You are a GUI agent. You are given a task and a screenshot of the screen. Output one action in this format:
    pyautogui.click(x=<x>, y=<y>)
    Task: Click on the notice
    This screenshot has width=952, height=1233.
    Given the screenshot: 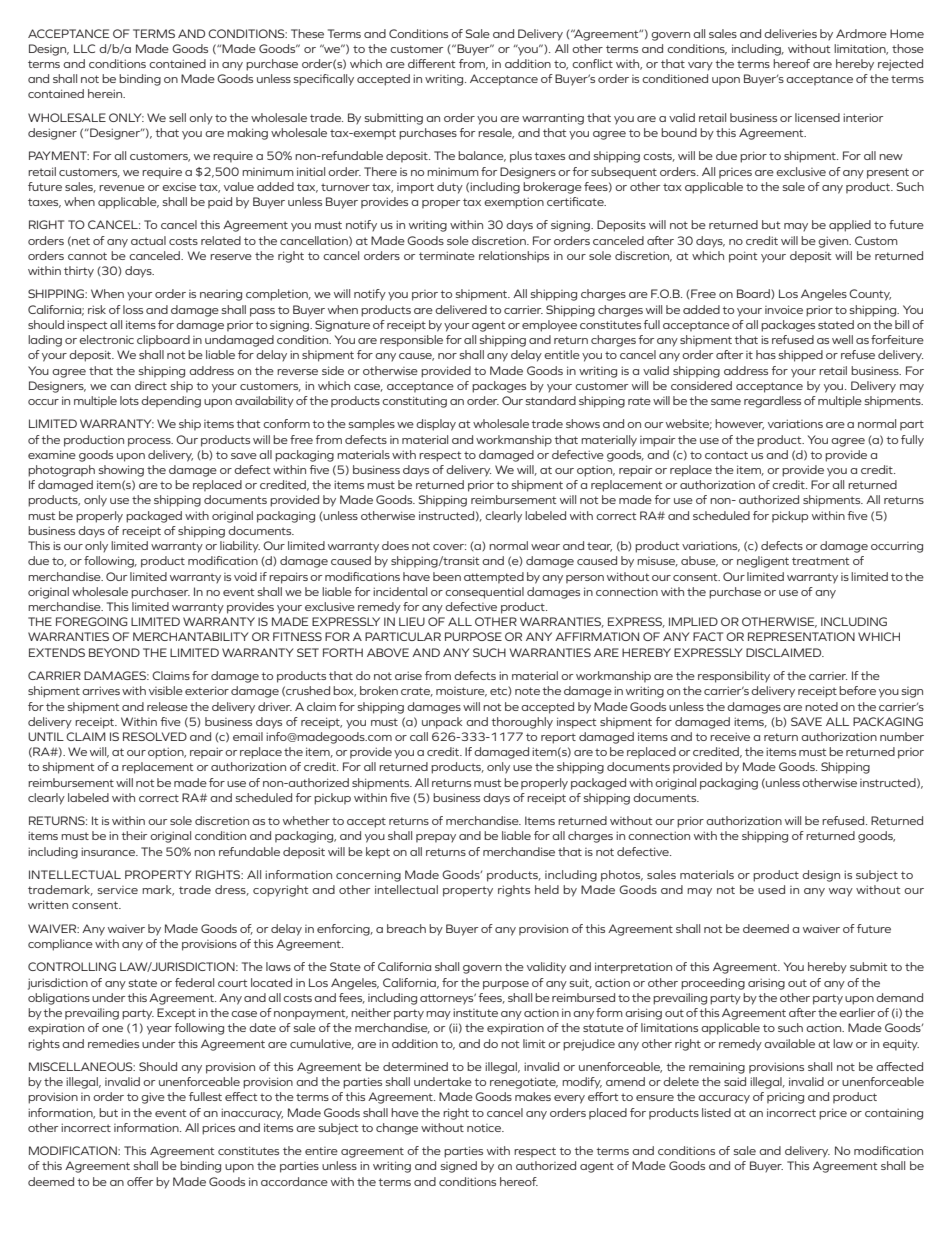 What is the action you would take?
    pyautogui.click(x=485, y=1128)
